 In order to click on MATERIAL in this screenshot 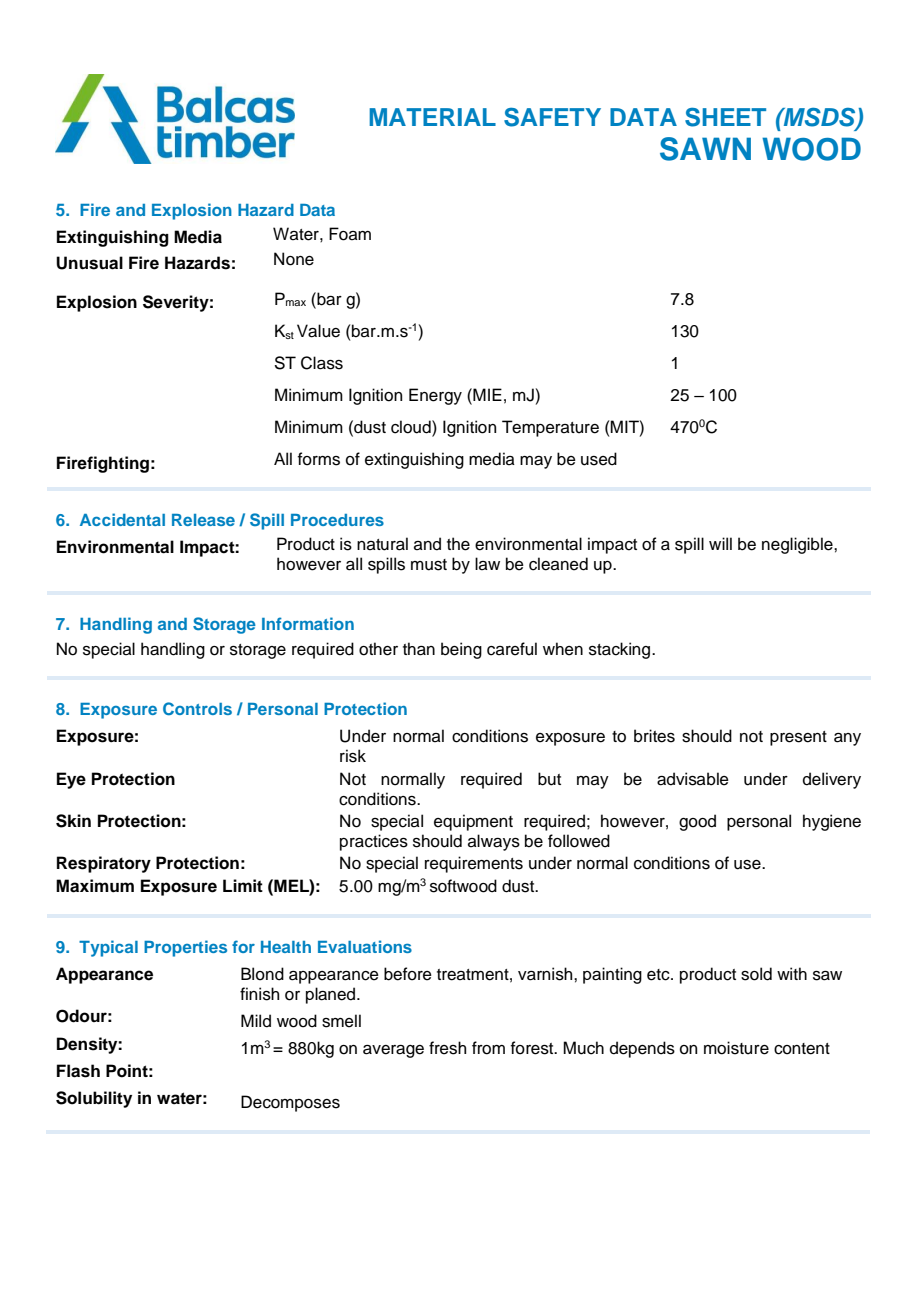, I will do `click(432, 117)`.
